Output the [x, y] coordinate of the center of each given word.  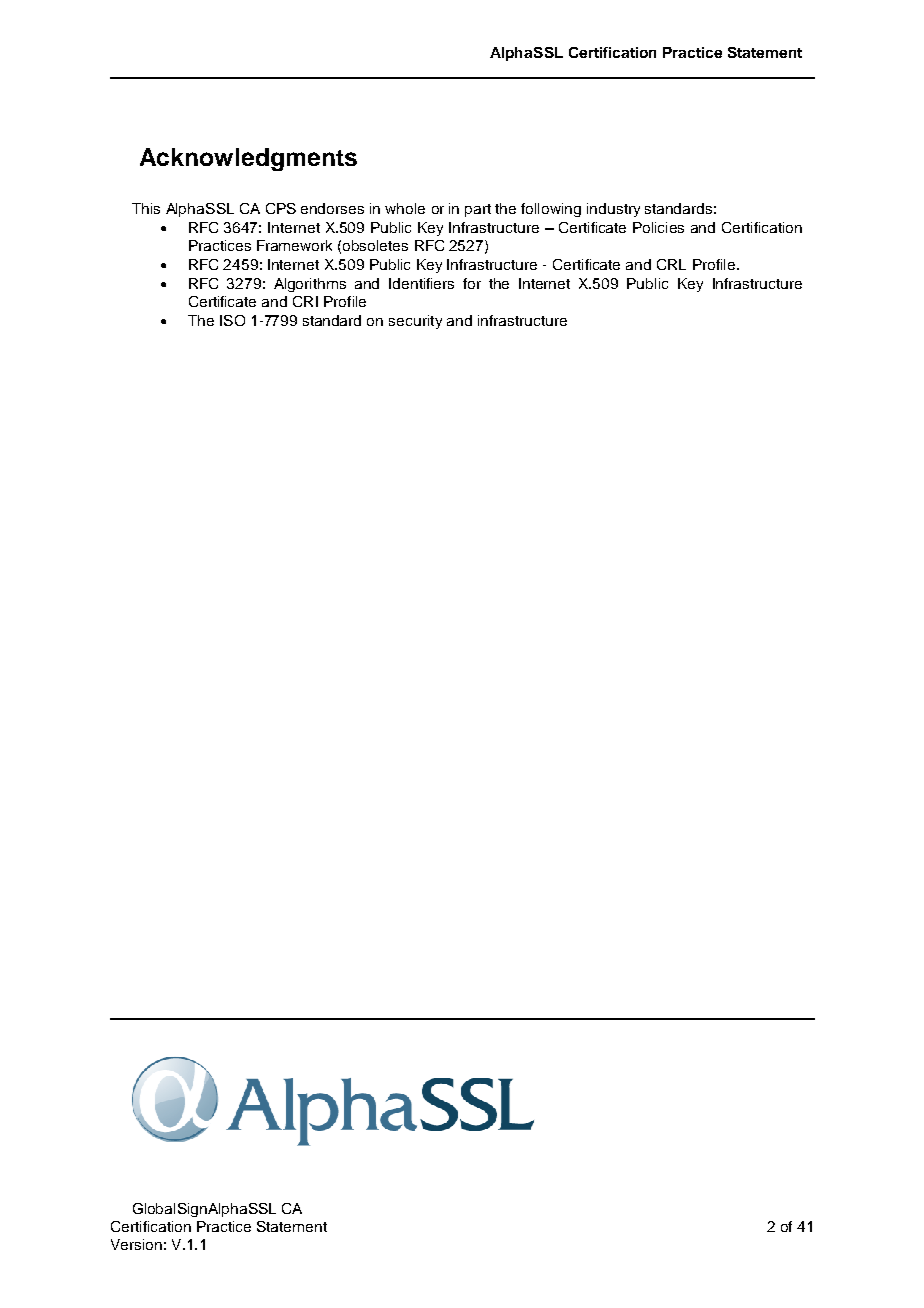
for [472, 283]
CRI [305, 301]
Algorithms [310, 285]
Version [136, 1244]
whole [405, 208]
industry [613, 210]
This [146, 208]
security [415, 322]
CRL [671, 264]
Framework [294, 245]
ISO [232, 320]
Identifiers [421, 283]
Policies [658, 227]
